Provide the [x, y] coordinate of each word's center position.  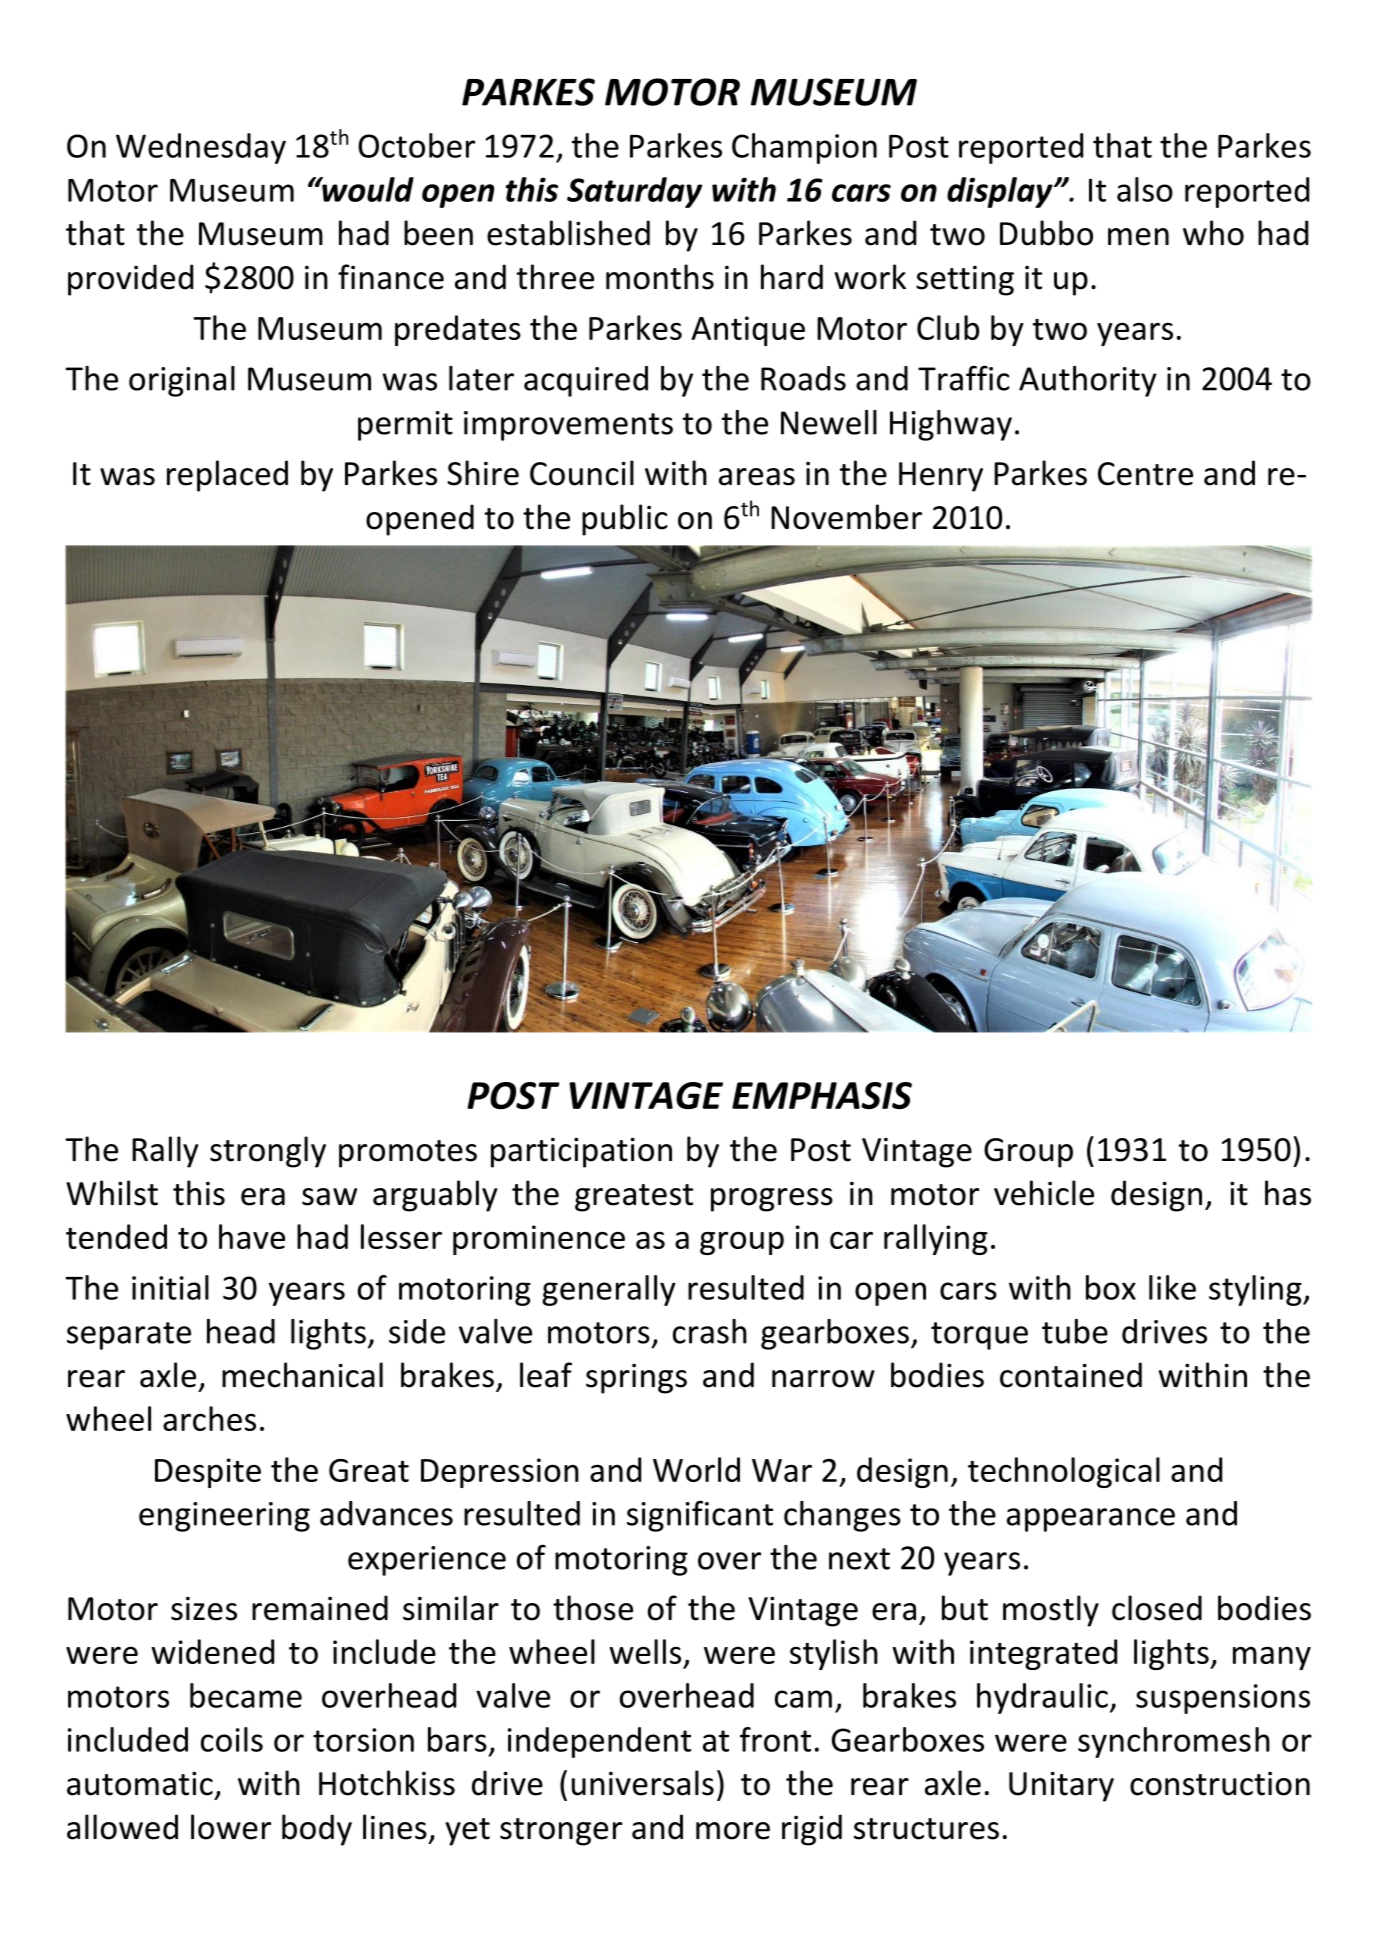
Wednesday [201, 148]
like [1172, 1287]
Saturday [634, 192]
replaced [227, 476]
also [1145, 189]
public [625, 520]
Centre [1145, 474]
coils [232, 1739]
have [252, 1236]
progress [772, 1200]
